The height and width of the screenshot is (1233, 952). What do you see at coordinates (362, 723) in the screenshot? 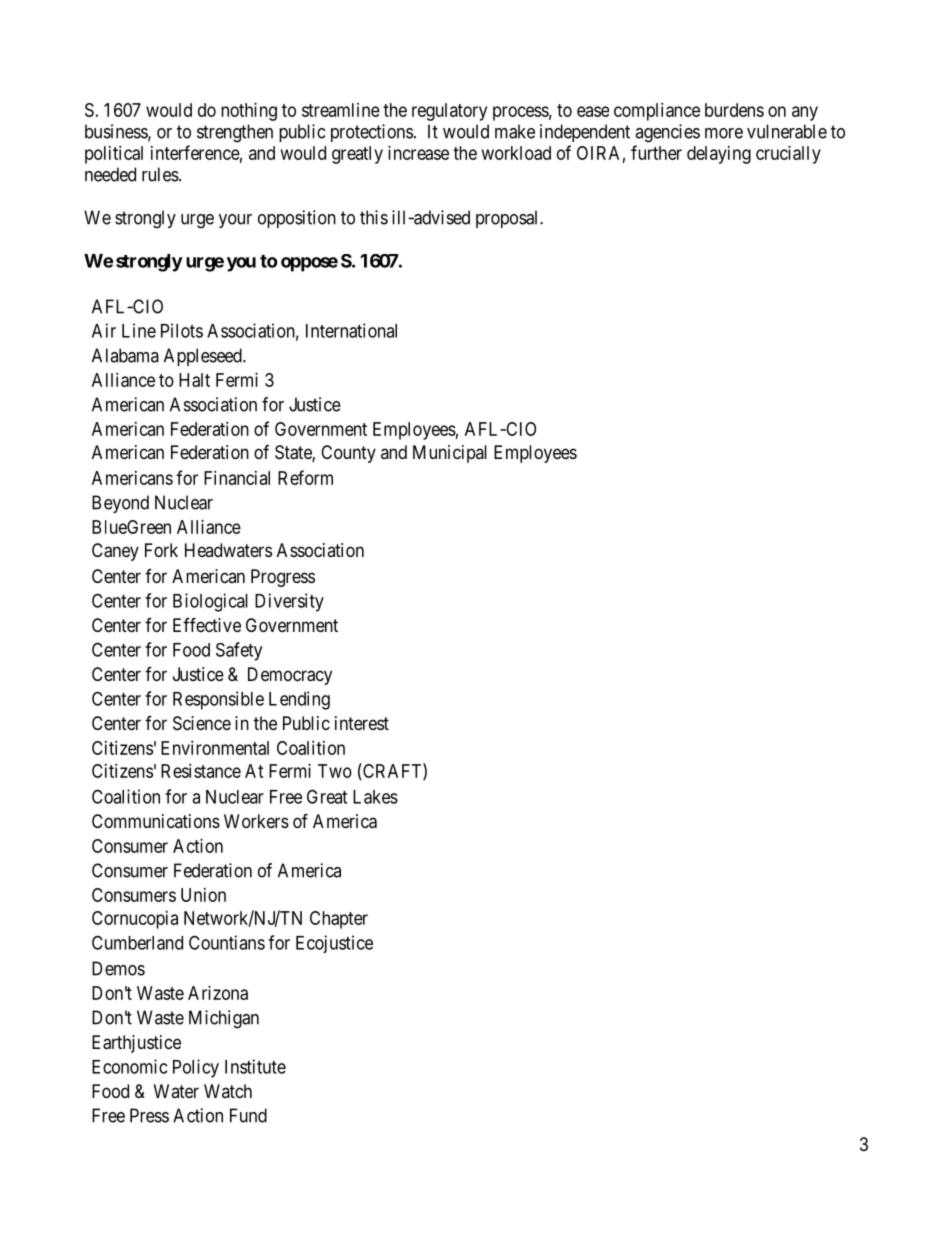
I see `interest` at bounding box center [362, 723].
